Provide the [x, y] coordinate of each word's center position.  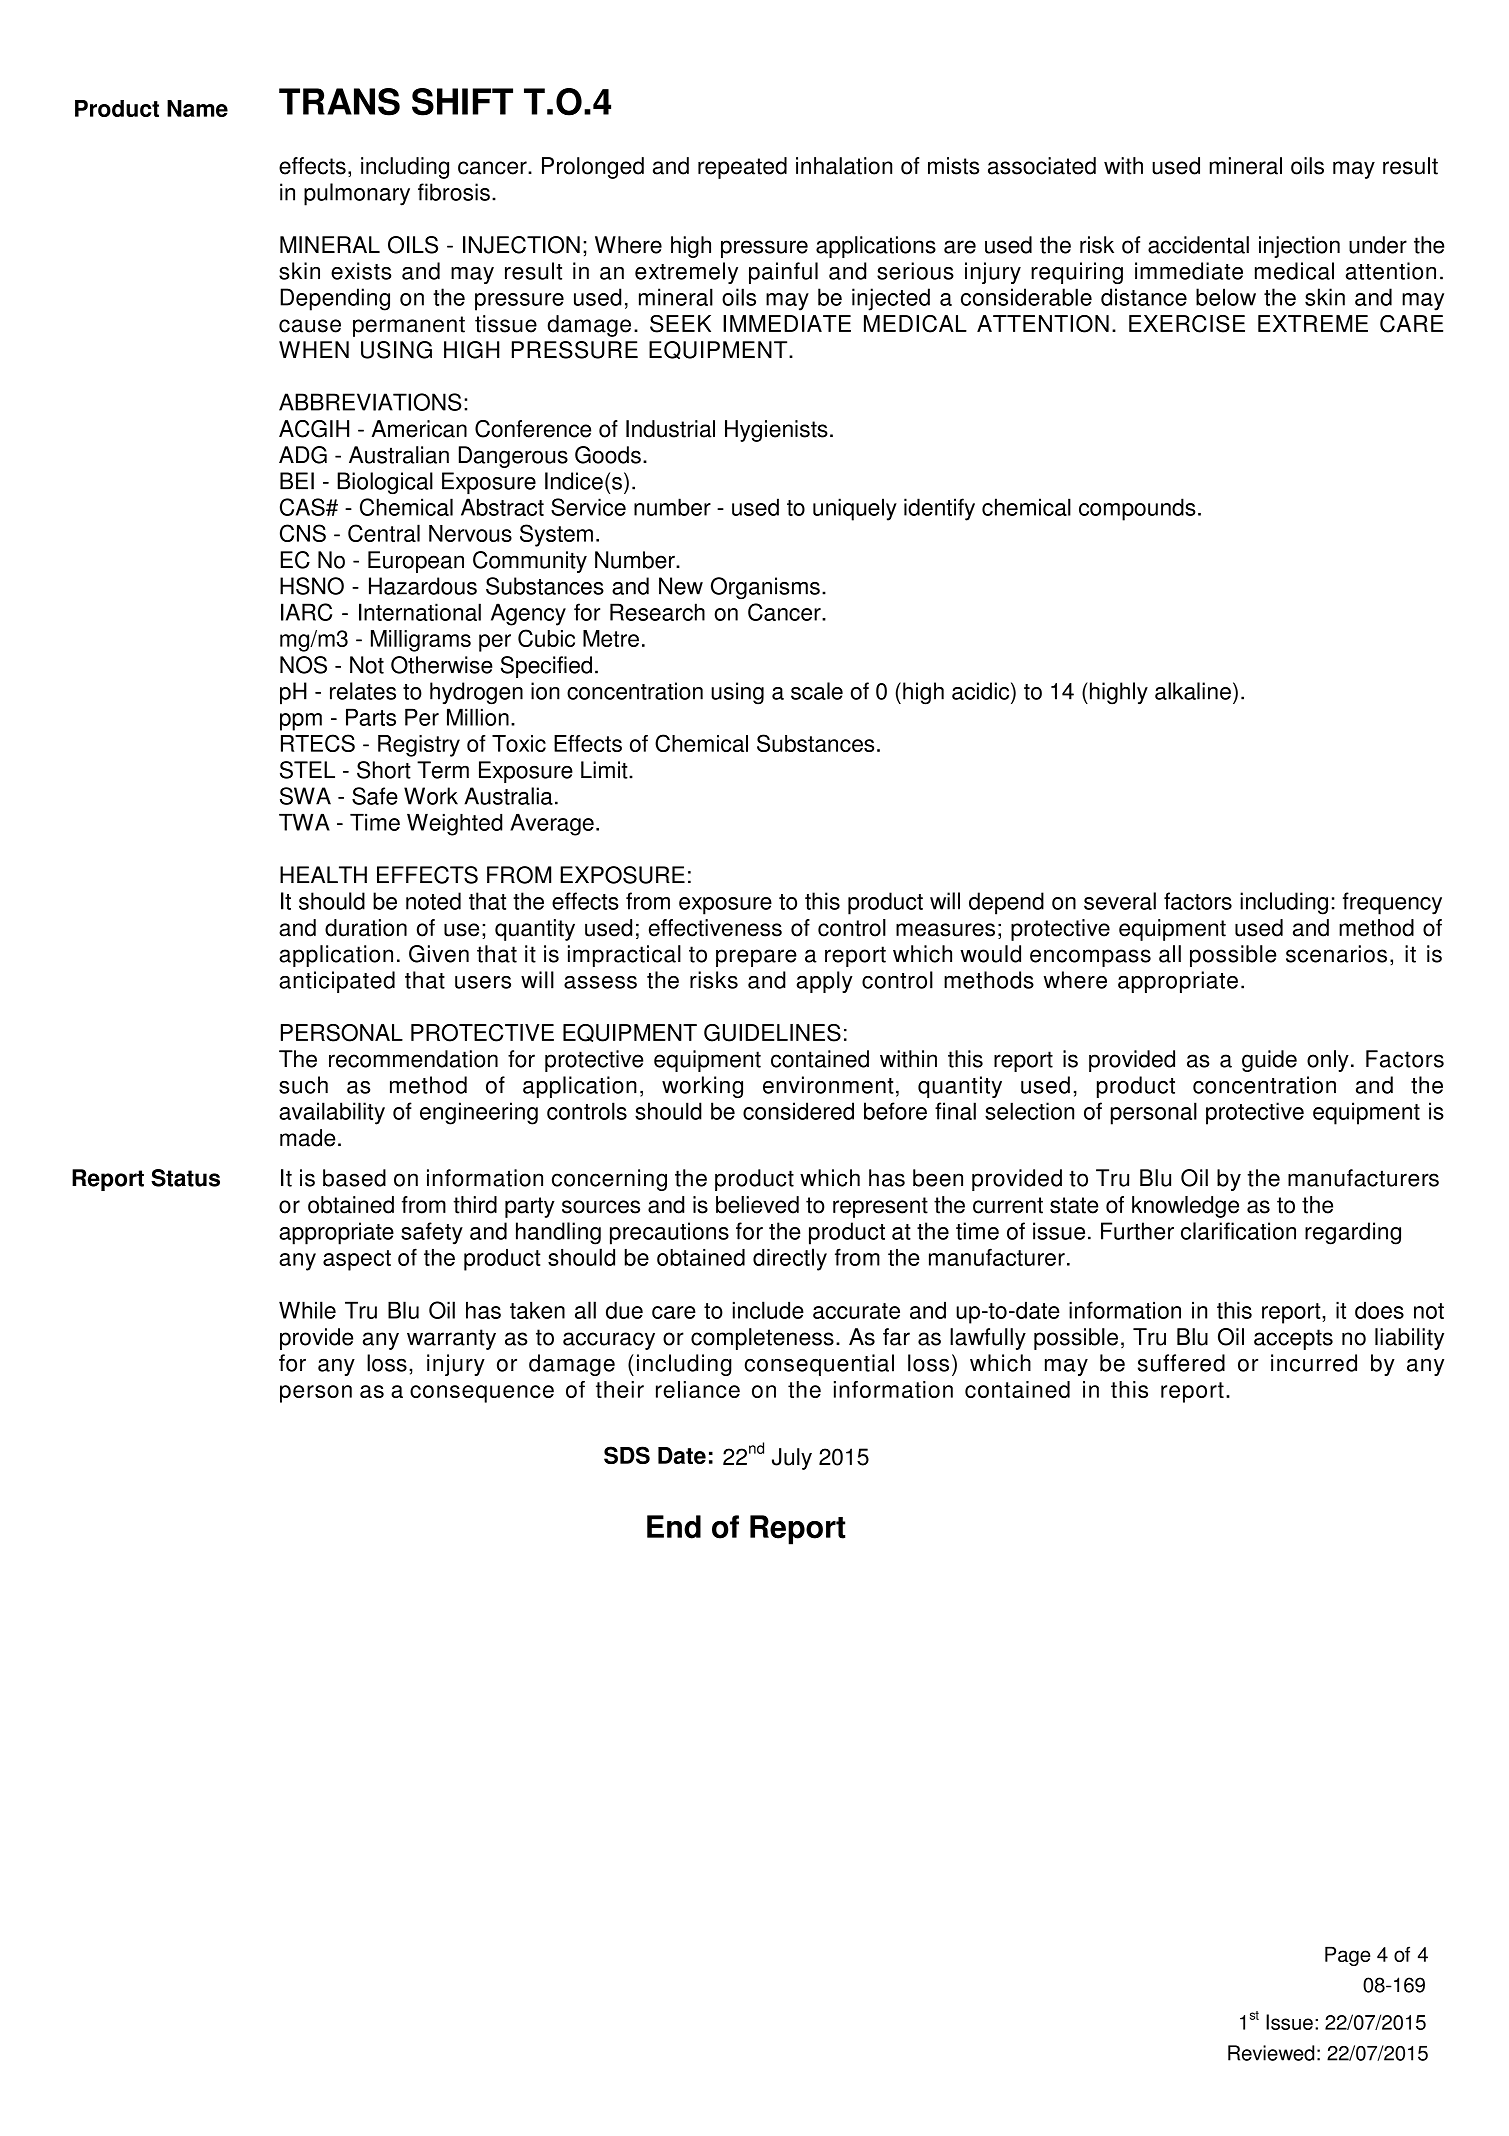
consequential [819, 1365]
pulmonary [357, 194]
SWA [305, 796]
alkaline [1193, 691]
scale [817, 691]
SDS [627, 1455]
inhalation [844, 166]
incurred [1314, 1363]
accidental [1198, 245]
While [307, 1310]
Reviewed [1271, 2053]
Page [1348, 1956]
